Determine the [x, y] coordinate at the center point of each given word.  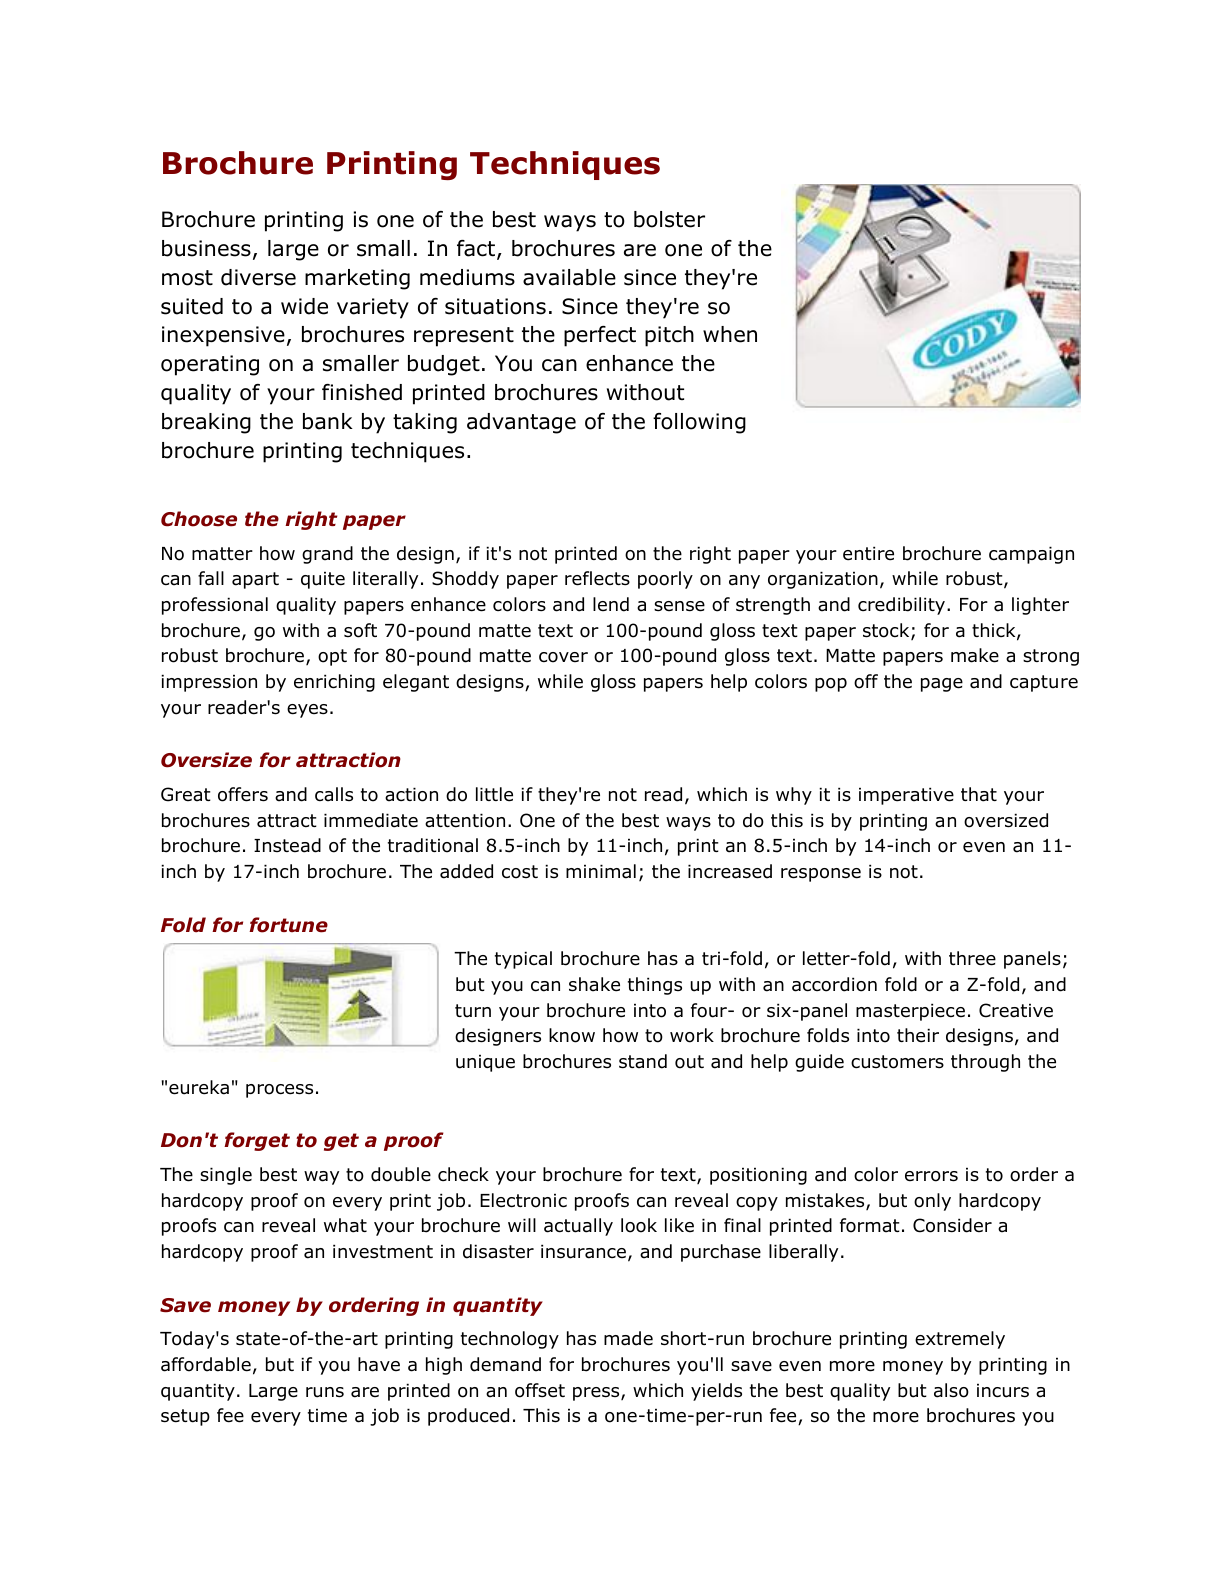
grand [327, 555]
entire [868, 553]
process [279, 1091]
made [628, 1338]
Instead [287, 845]
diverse [258, 277]
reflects [597, 578]
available [569, 277]
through [985, 1063]
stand [643, 1061]
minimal [601, 871]
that [979, 794]
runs [325, 1392]
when [730, 334]
